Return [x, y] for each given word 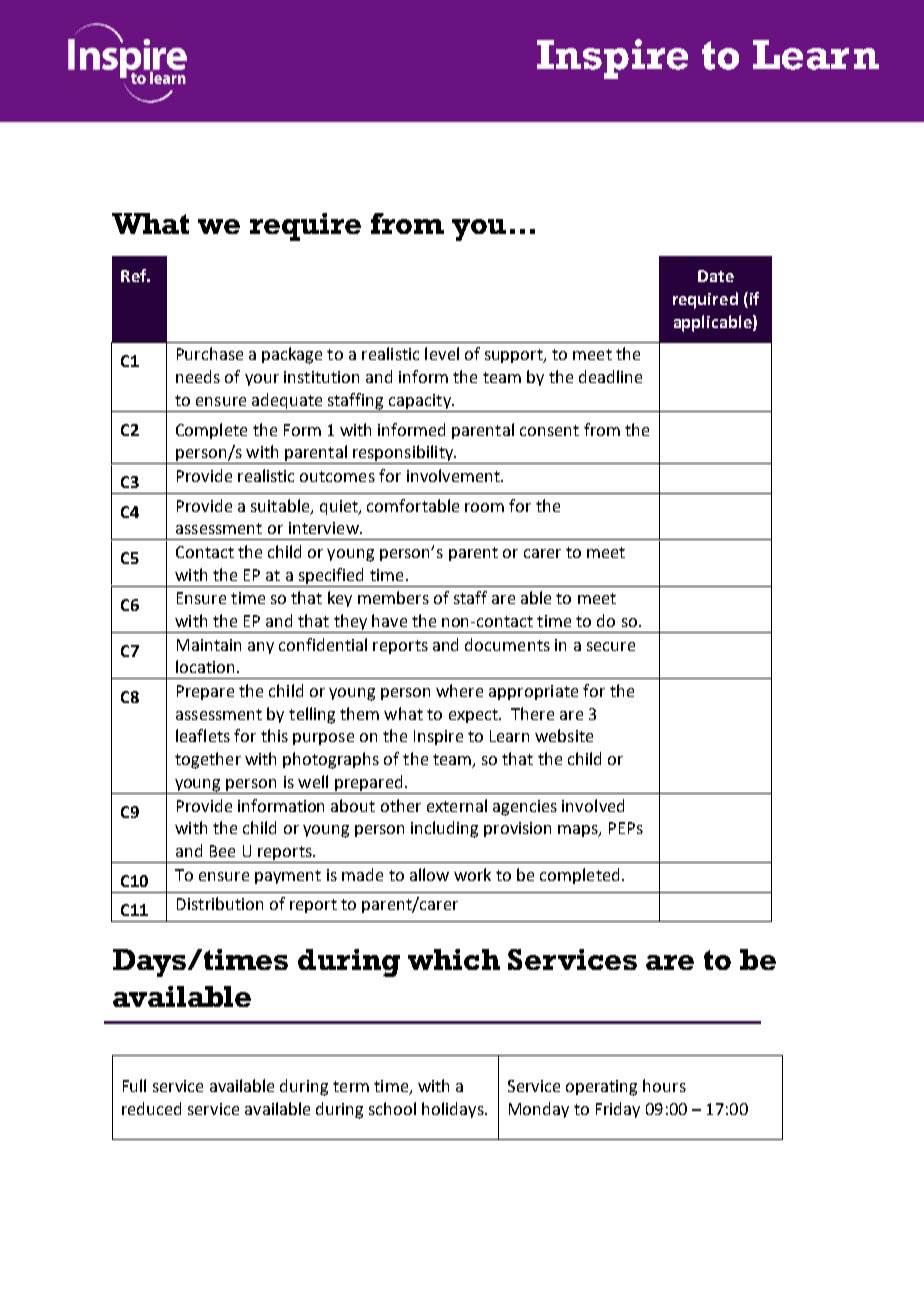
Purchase [210, 353]
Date [716, 276]
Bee [222, 851]
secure [611, 646]
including [444, 829]
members [393, 597]
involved [593, 805]
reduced [151, 1108]
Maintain [209, 645]
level [442, 353]
